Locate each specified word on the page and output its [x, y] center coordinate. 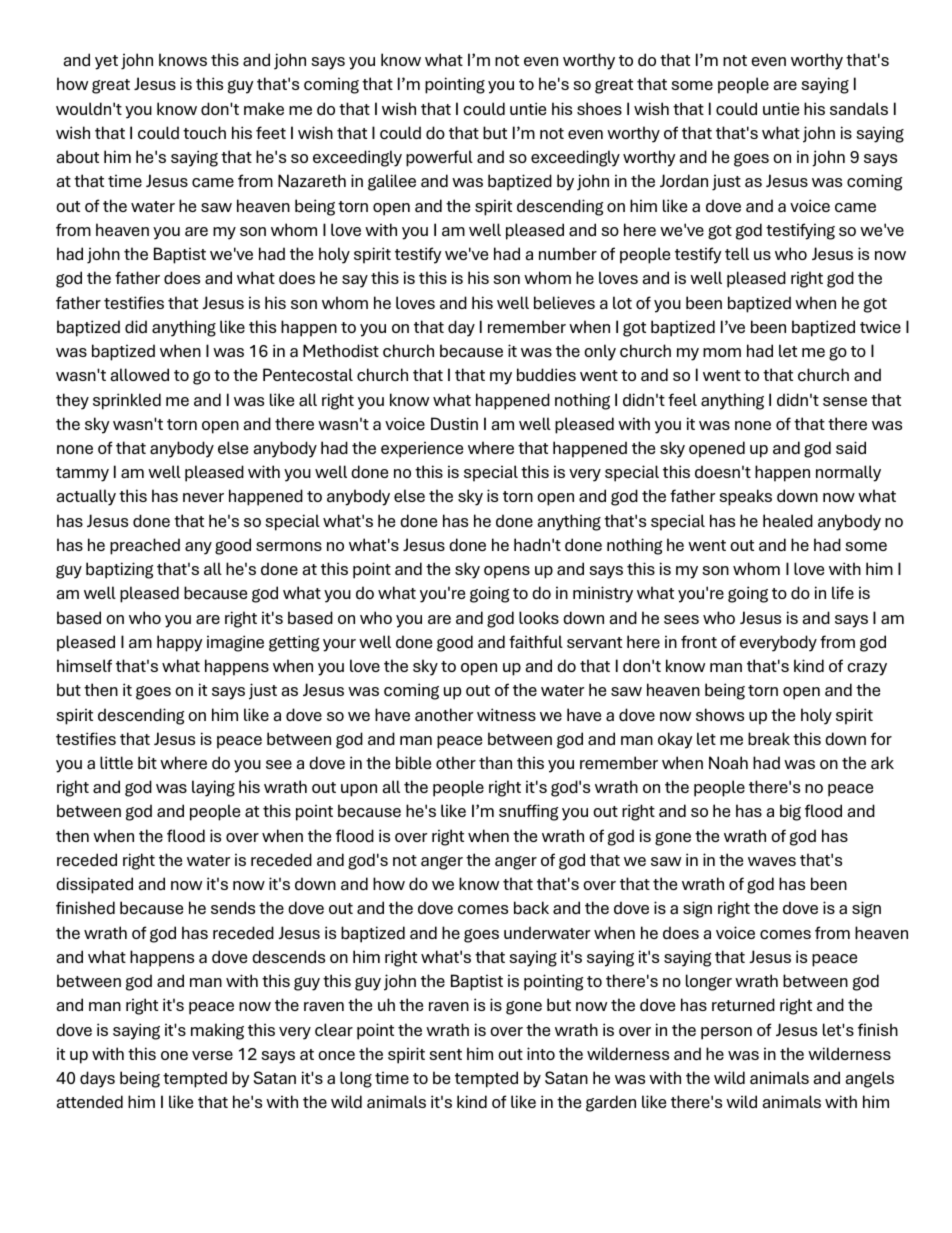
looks [539, 617]
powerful [439, 158]
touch [204, 132]
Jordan [684, 181]
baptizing [119, 570]
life [843, 592]
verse [212, 1055]
